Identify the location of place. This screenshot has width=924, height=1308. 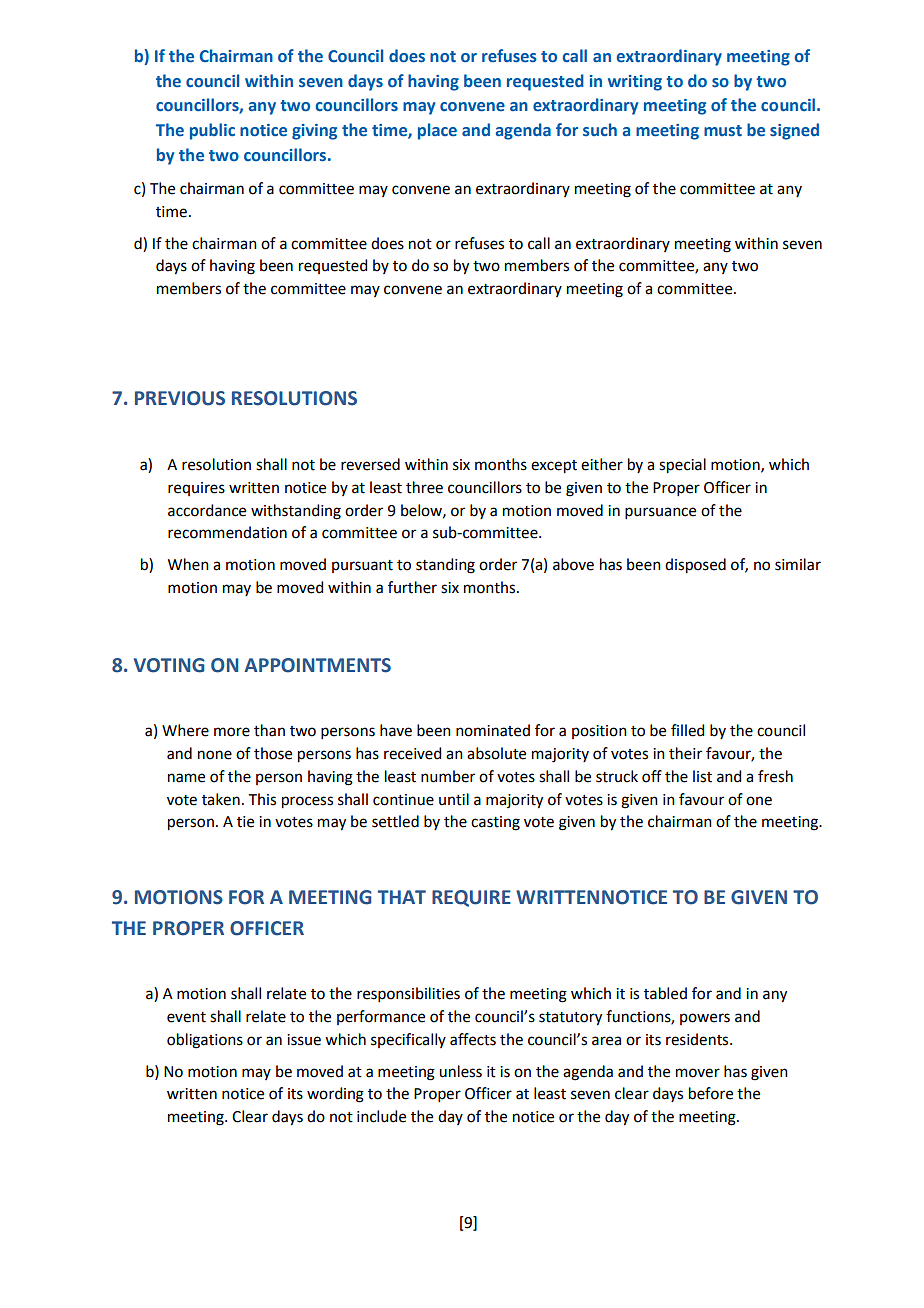
(437, 131).
